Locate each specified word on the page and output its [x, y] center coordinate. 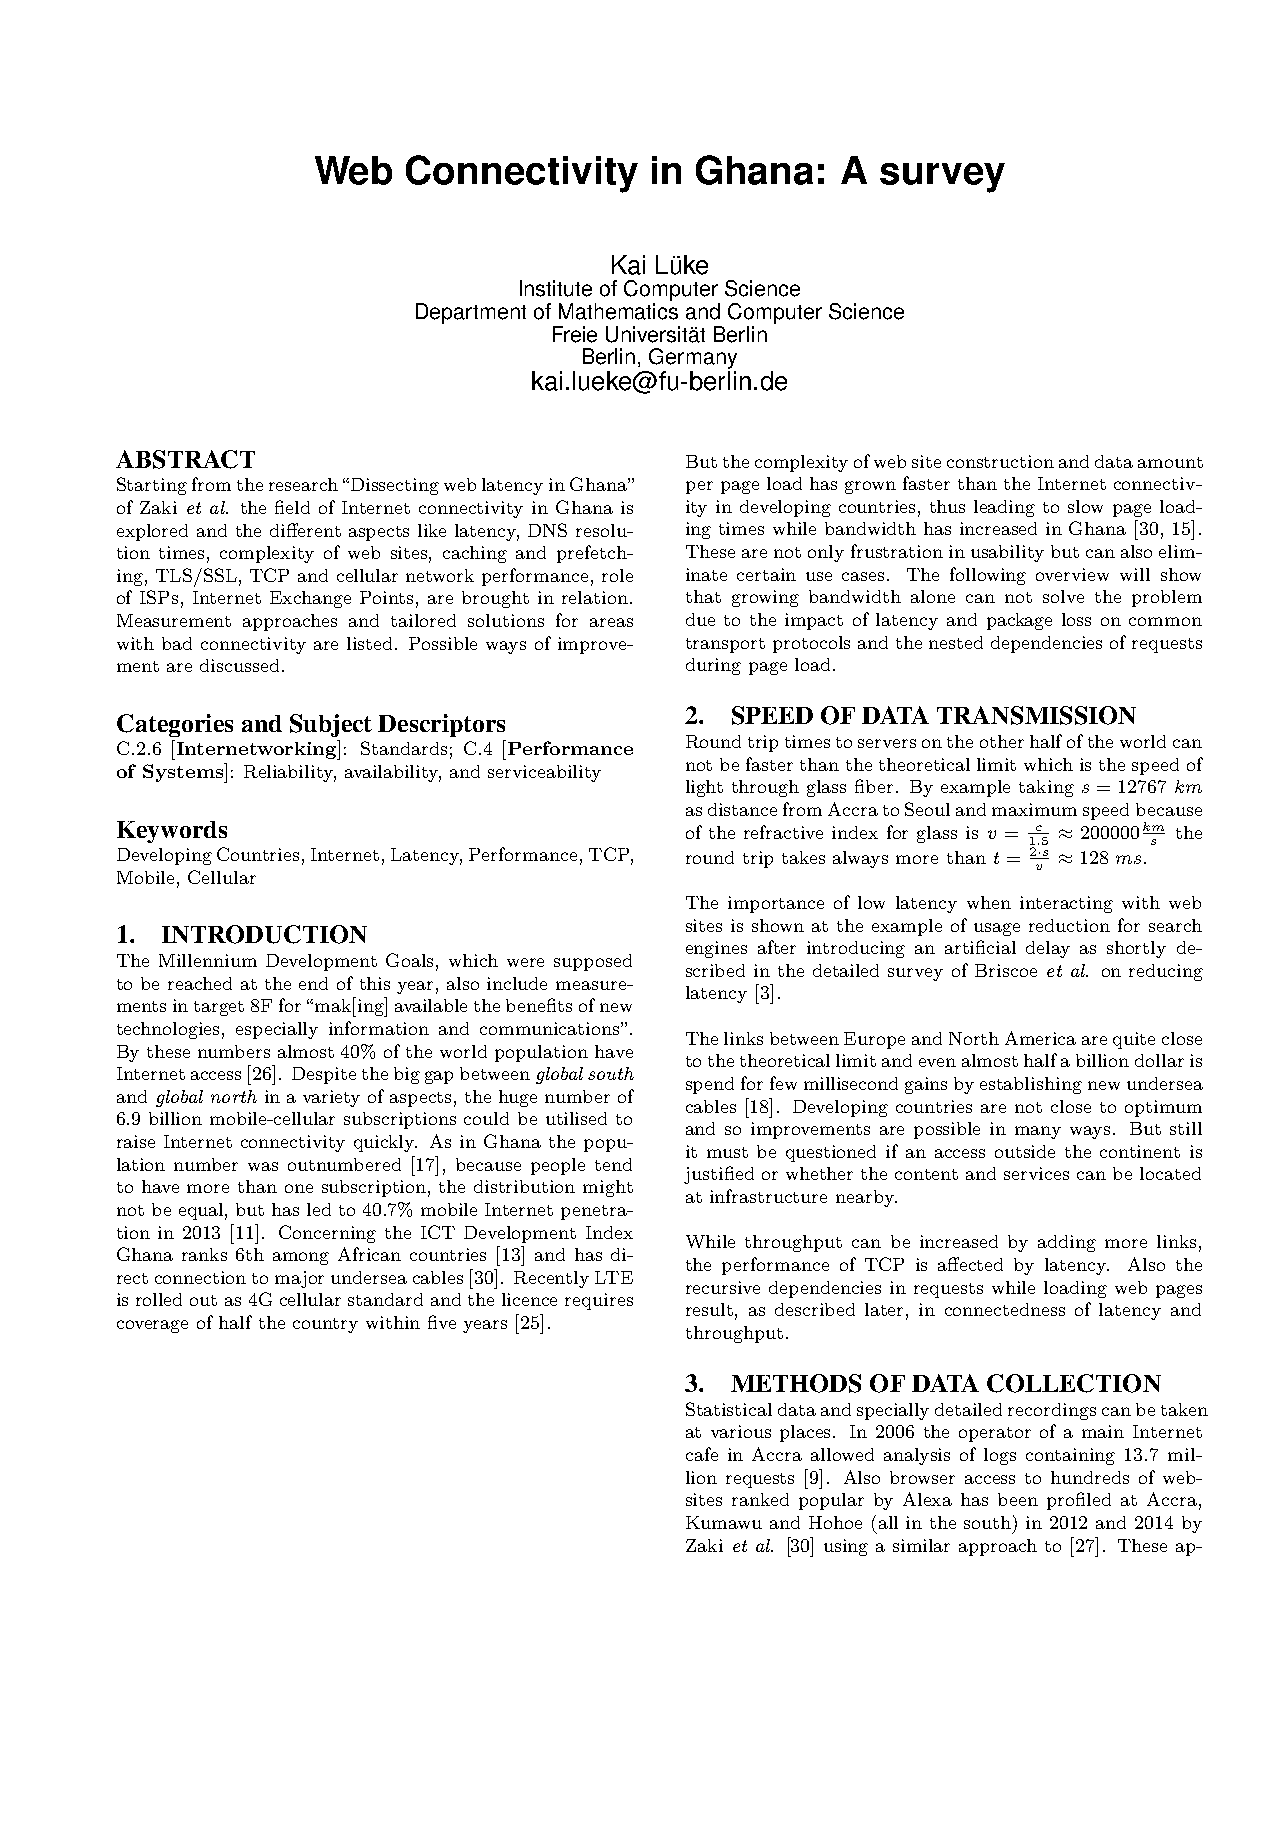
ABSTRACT [185, 459]
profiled [1079, 1501]
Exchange [310, 599]
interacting [1066, 904]
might [608, 1188]
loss [1076, 619]
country [325, 1325]
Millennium [208, 960]
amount [1170, 462]
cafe [702, 1454]
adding [1067, 1243]
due [700, 619]
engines [716, 949]
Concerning [327, 1234]
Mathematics [618, 311]
